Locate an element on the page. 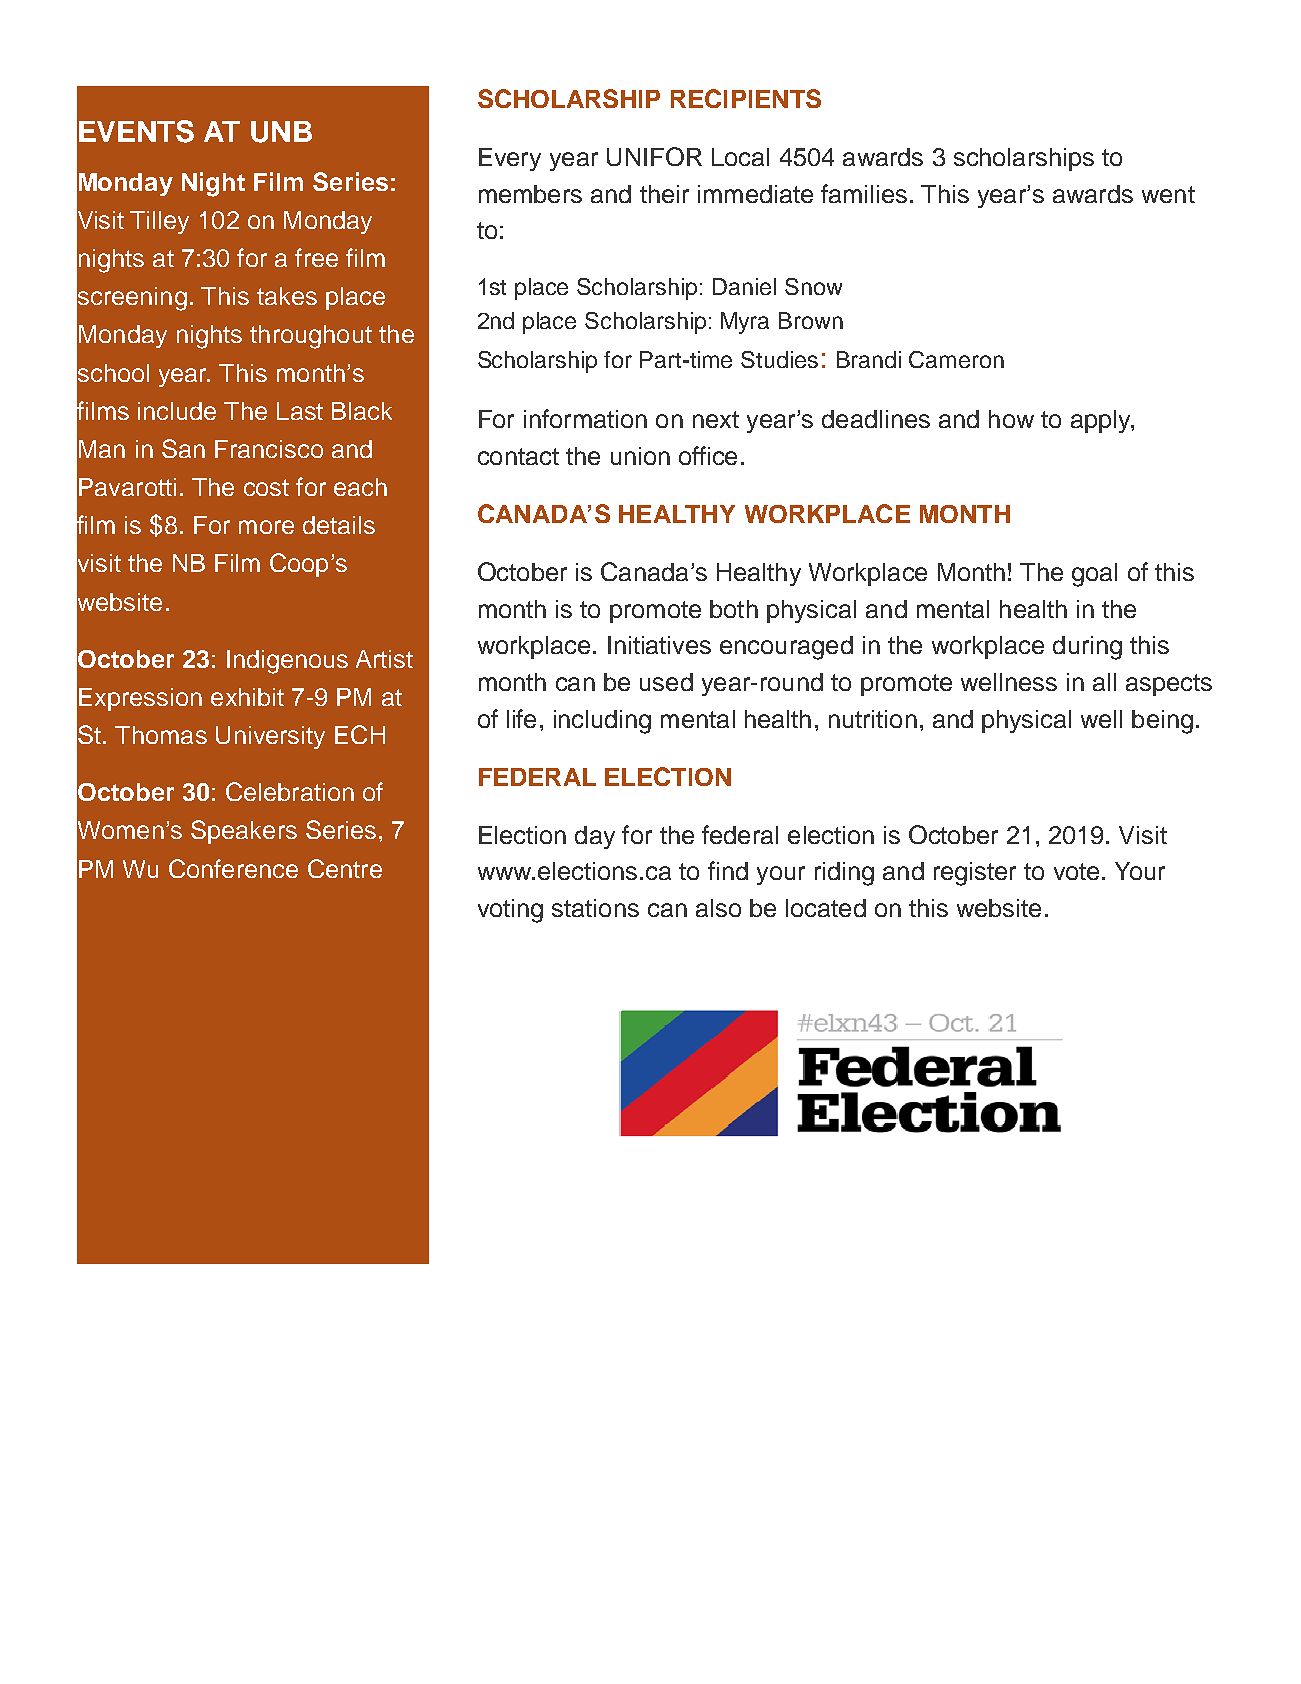 Image resolution: width=1301 pixels, height=1684 pixels. Conference is located at coordinates (233, 868).
